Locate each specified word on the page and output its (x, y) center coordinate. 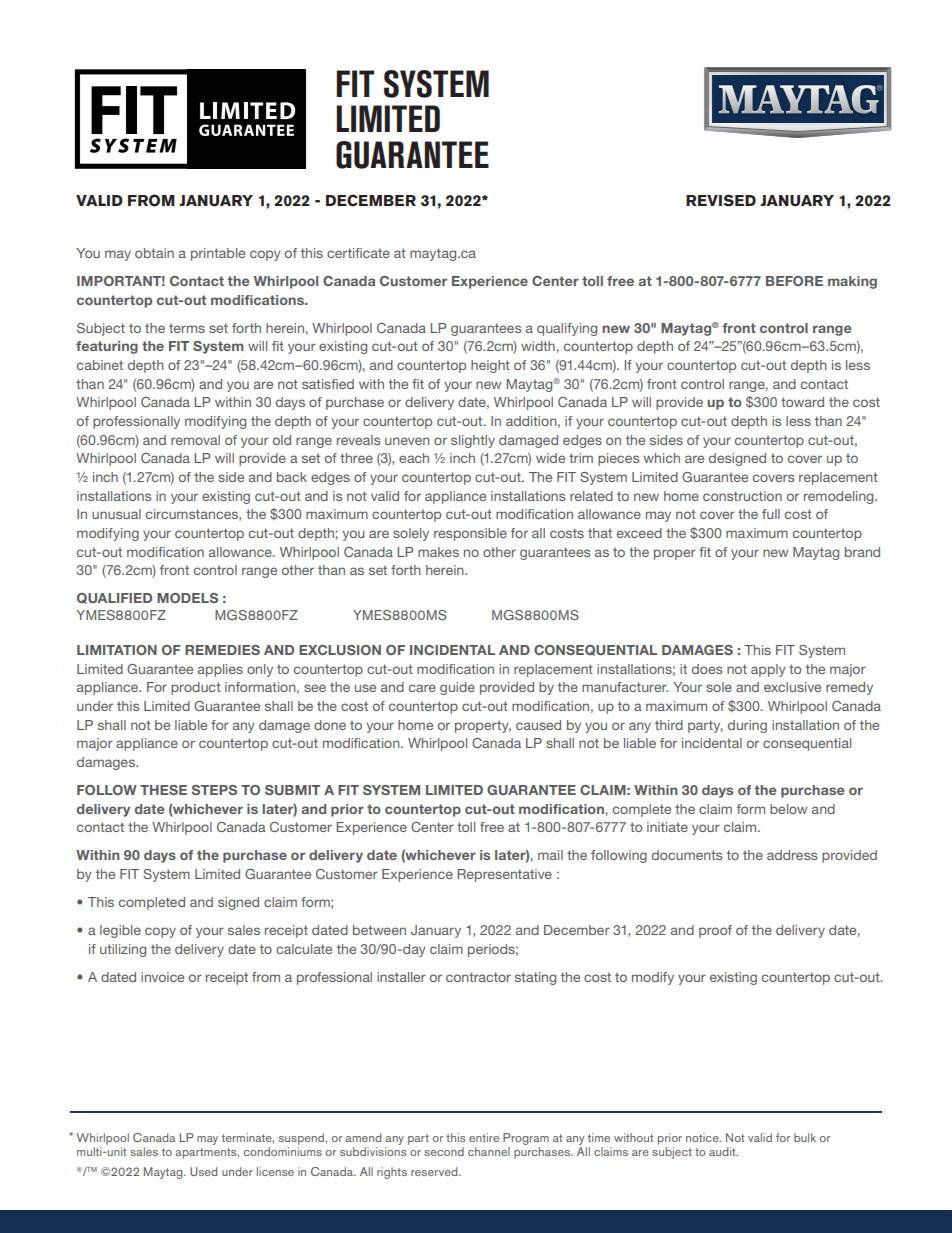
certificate (358, 253)
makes (438, 552)
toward (802, 402)
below (788, 809)
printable (218, 254)
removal (195, 440)
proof (715, 931)
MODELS (187, 598)
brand (862, 552)
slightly (473, 441)
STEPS (214, 790)
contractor (478, 977)
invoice (162, 977)
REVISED (721, 200)
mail (550, 855)
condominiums (283, 1151)
